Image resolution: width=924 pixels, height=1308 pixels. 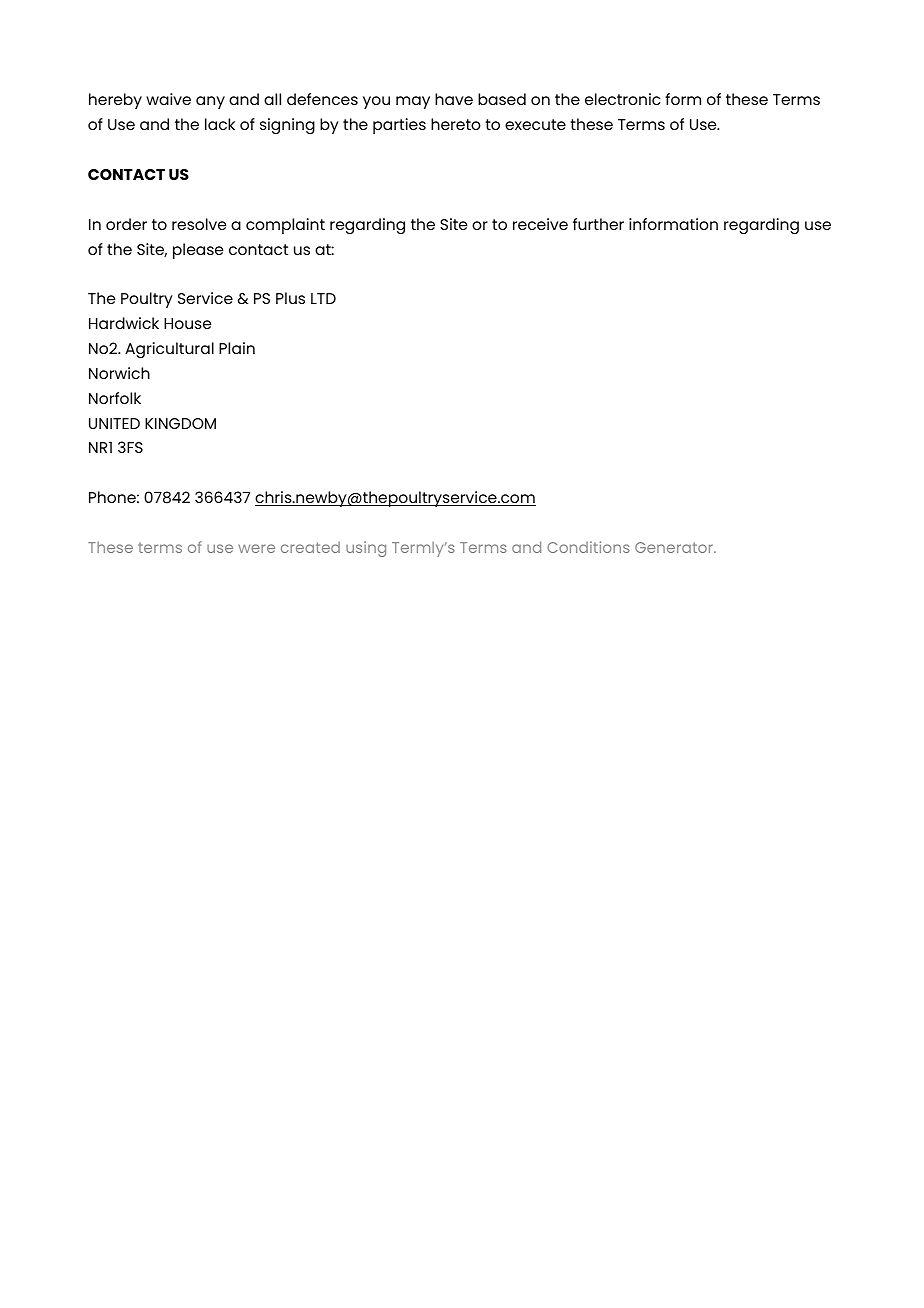 I want to click on were, so click(x=256, y=548).
